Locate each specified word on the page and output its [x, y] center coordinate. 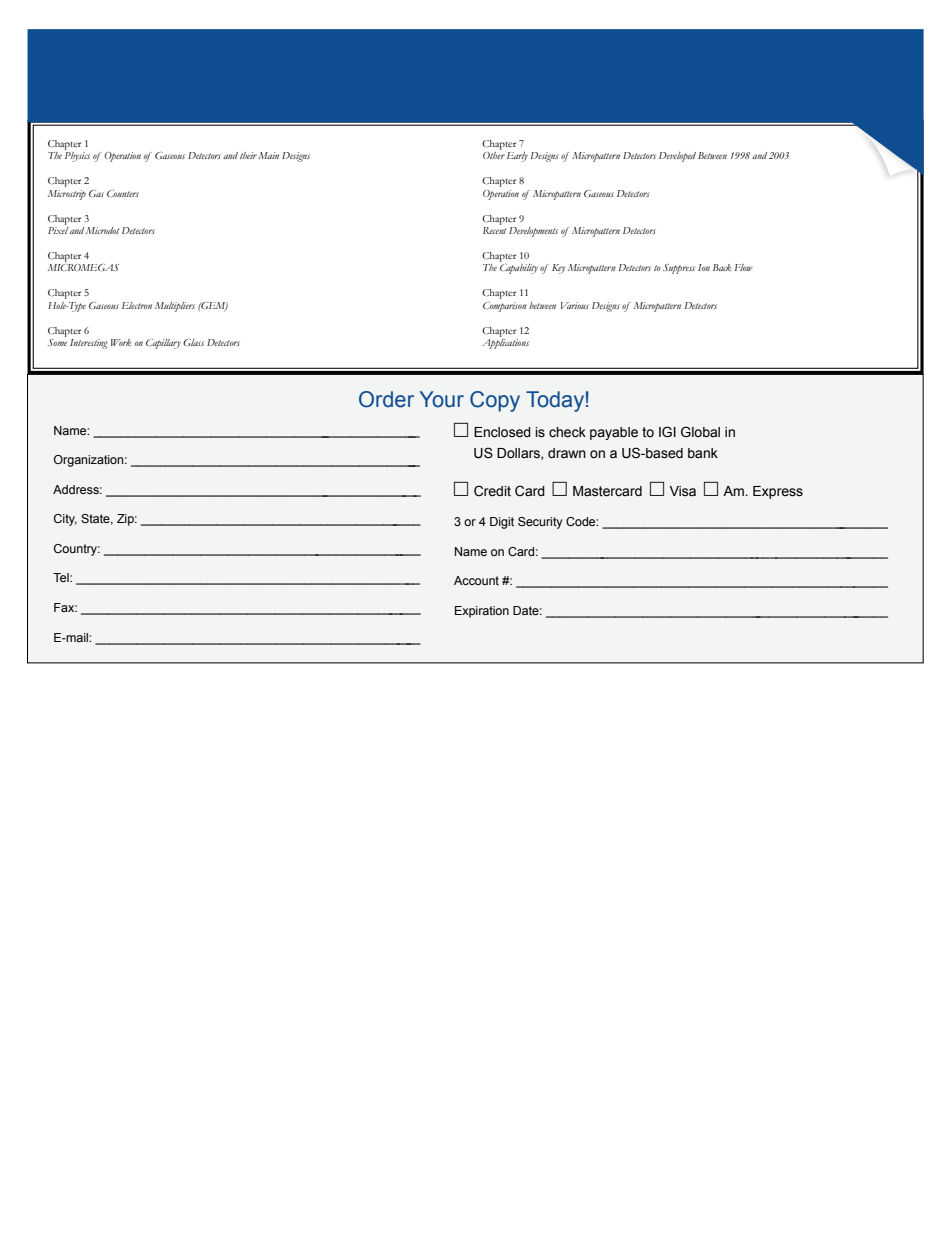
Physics [77, 157]
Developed [677, 157]
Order [386, 399]
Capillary [163, 344]
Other [494, 155]
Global [700, 432]
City [65, 520]
